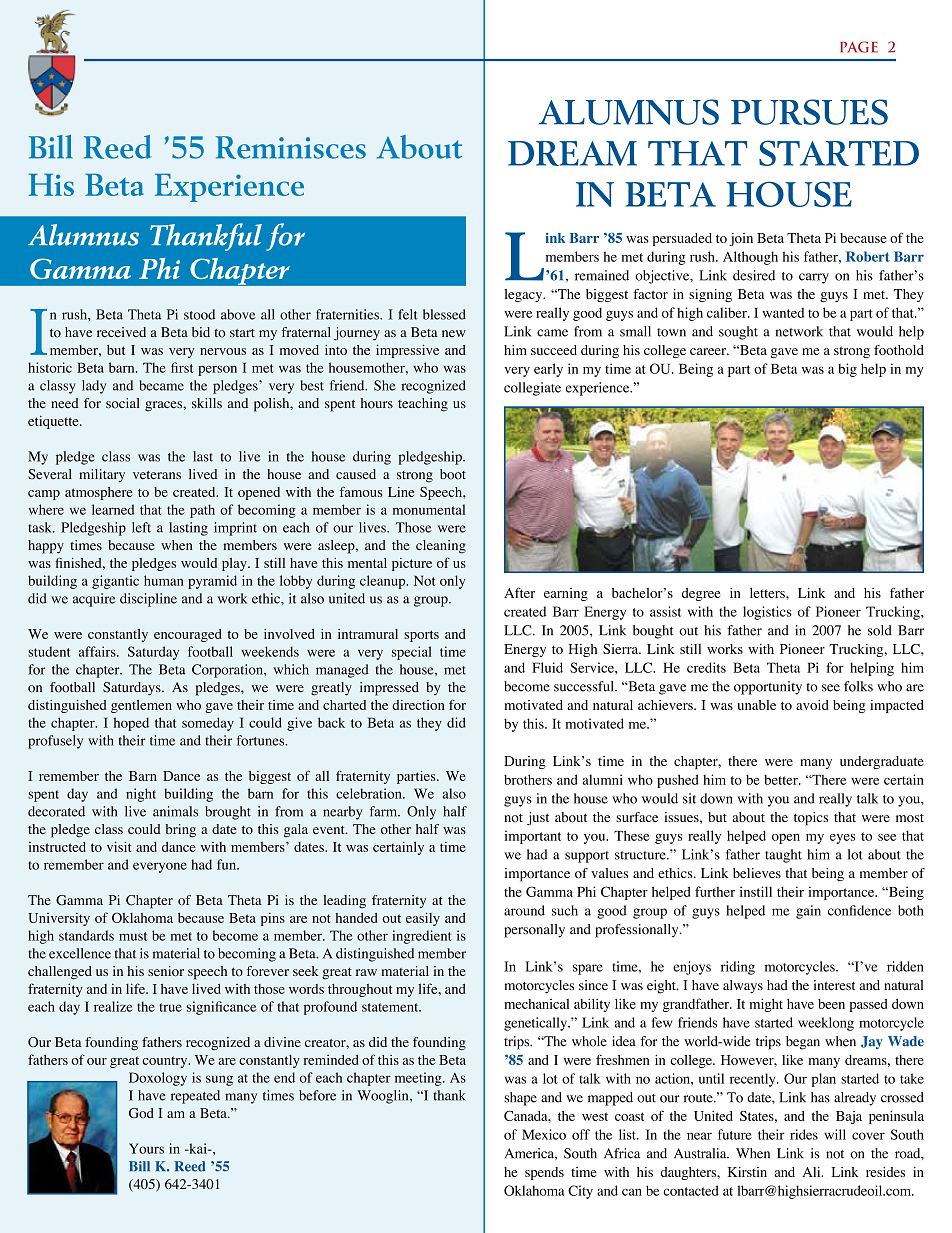  I want to click on encouraged, so click(188, 635).
